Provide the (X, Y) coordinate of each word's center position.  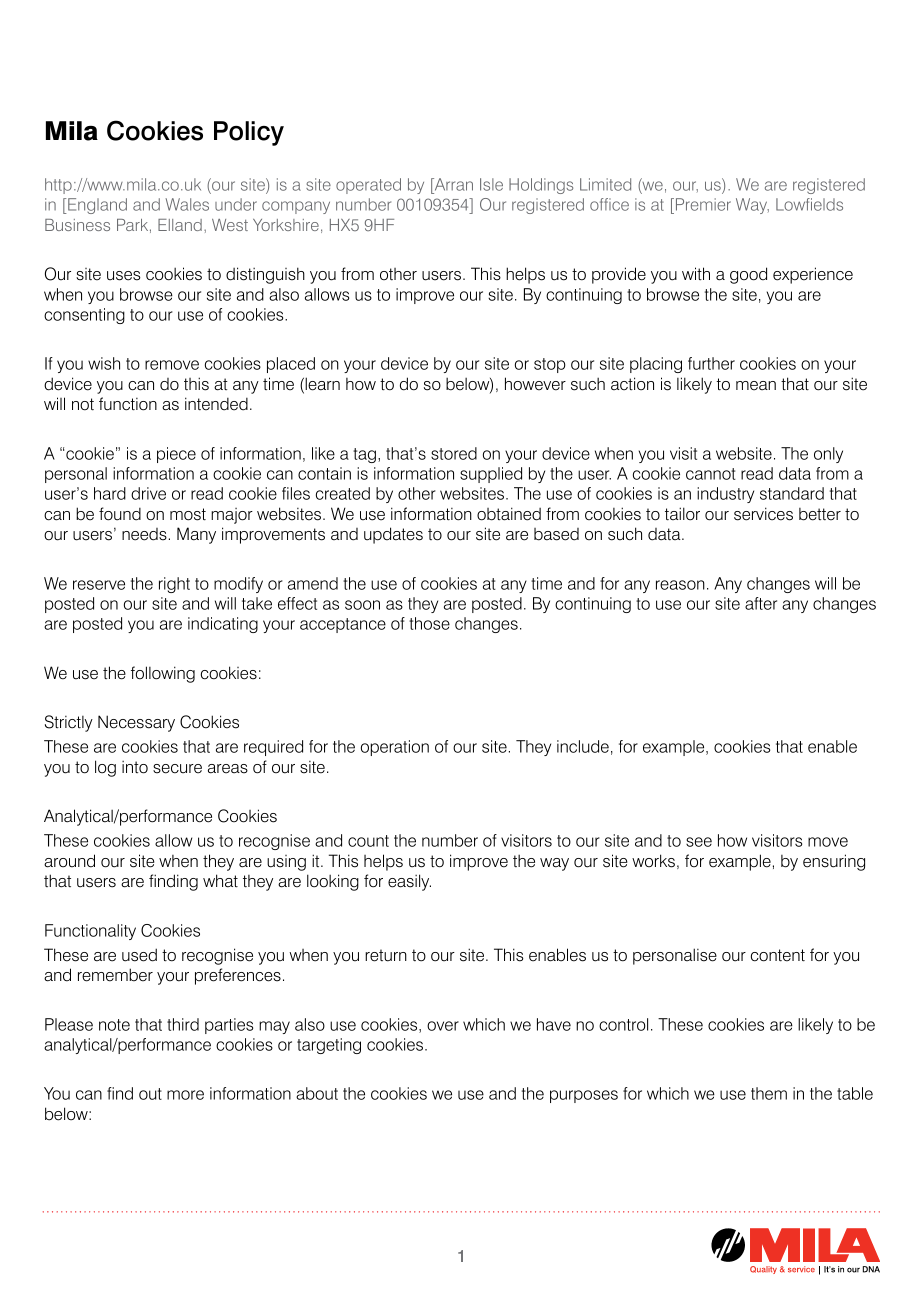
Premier (702, 206)
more (185, 1095)
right (174, 585)
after (761, 603)
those (429, 623)
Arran (452, 184)
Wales (187, 204)
